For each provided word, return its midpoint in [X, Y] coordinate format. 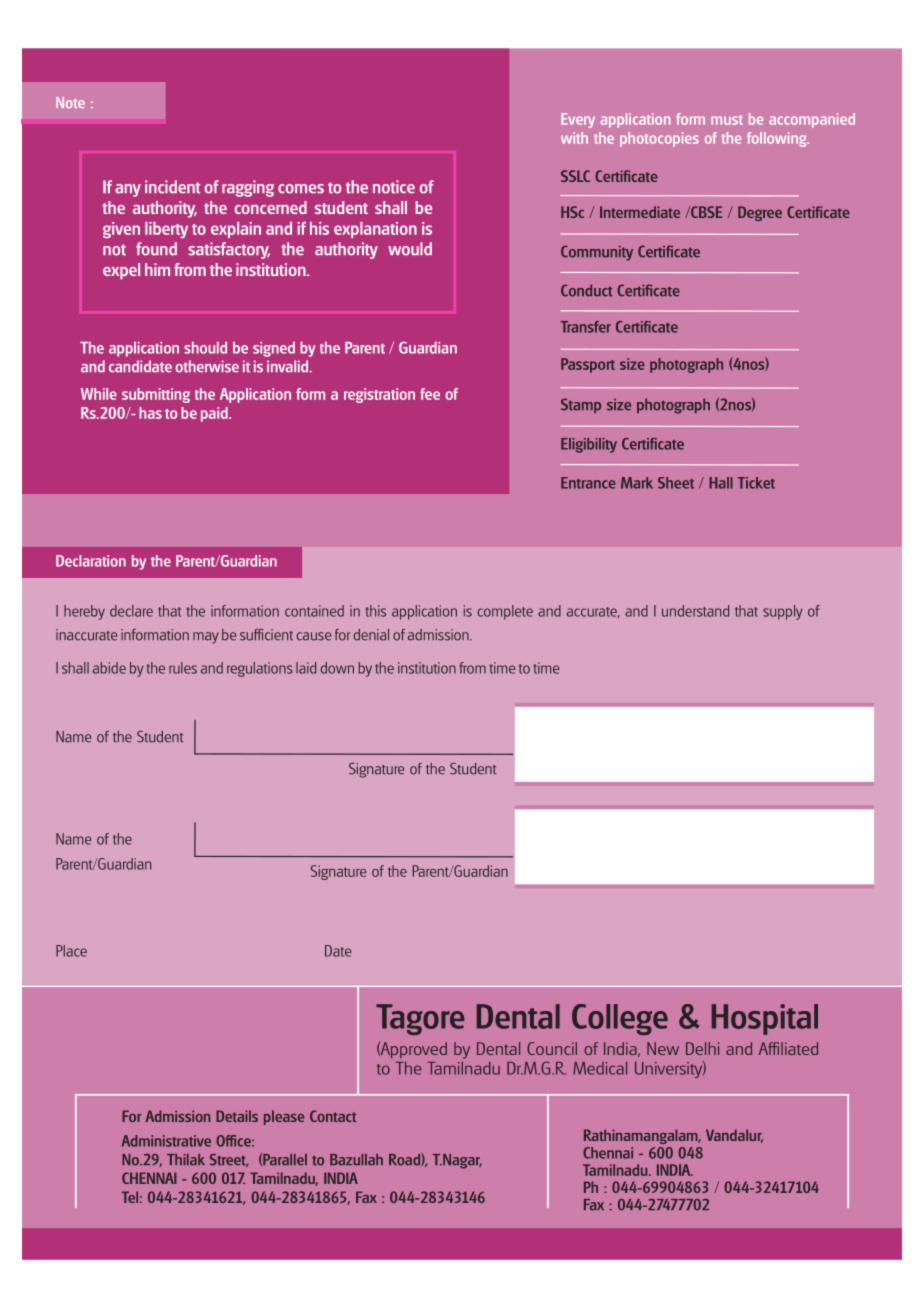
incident [172, 187]
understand [695, 611]
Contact [333, 1116]
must [727, 120]
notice [394, 187]
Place [71, 951]
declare [131, 611]
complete [505, 612]
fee [430, 394]
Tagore [420, 1019]
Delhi [702, 1048]
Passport [588, 365]
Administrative [166, 1141]
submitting [156, 395]
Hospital [765, 1019]
